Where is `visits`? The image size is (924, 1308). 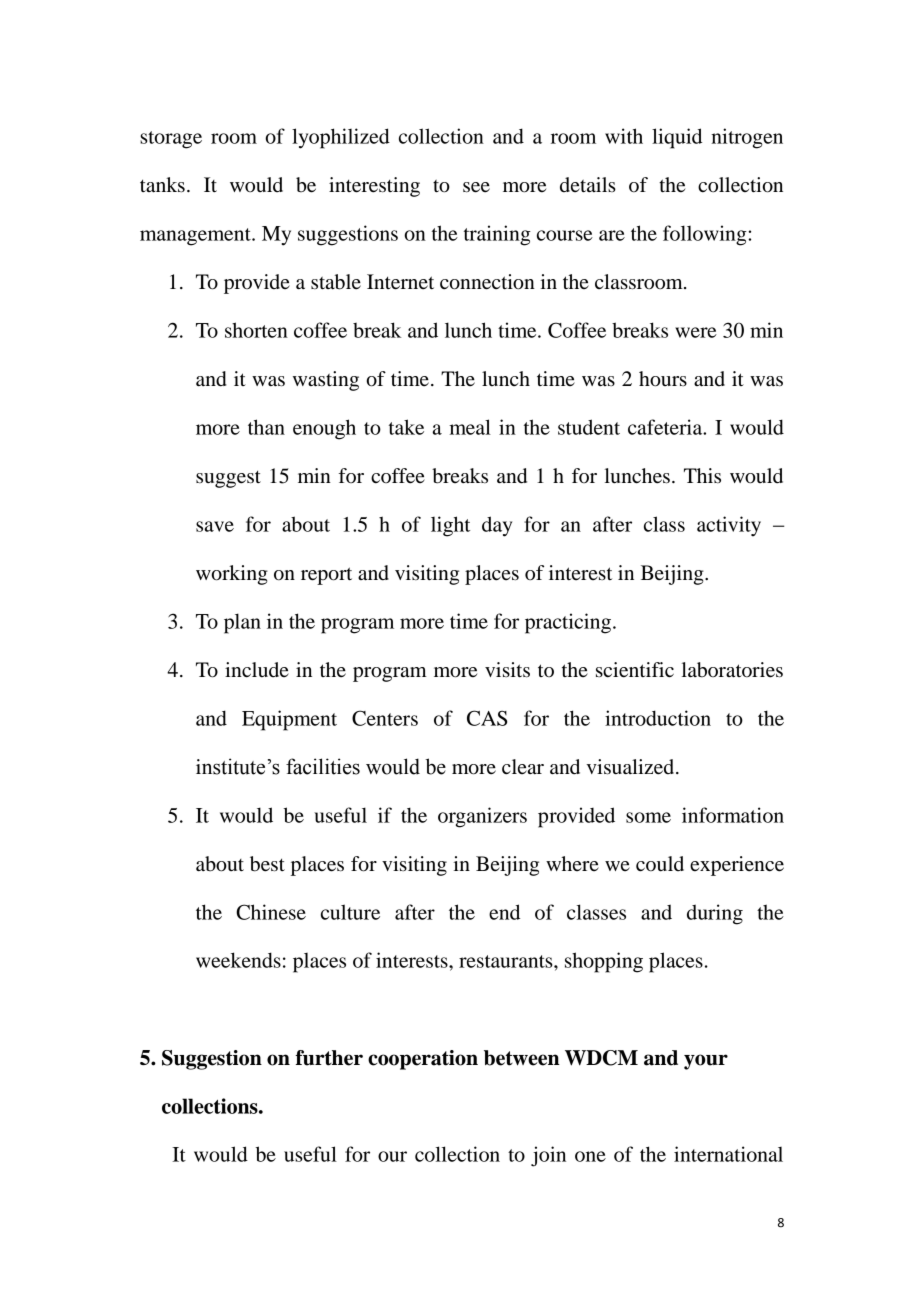 visits is located at coordinates (507, 670).
